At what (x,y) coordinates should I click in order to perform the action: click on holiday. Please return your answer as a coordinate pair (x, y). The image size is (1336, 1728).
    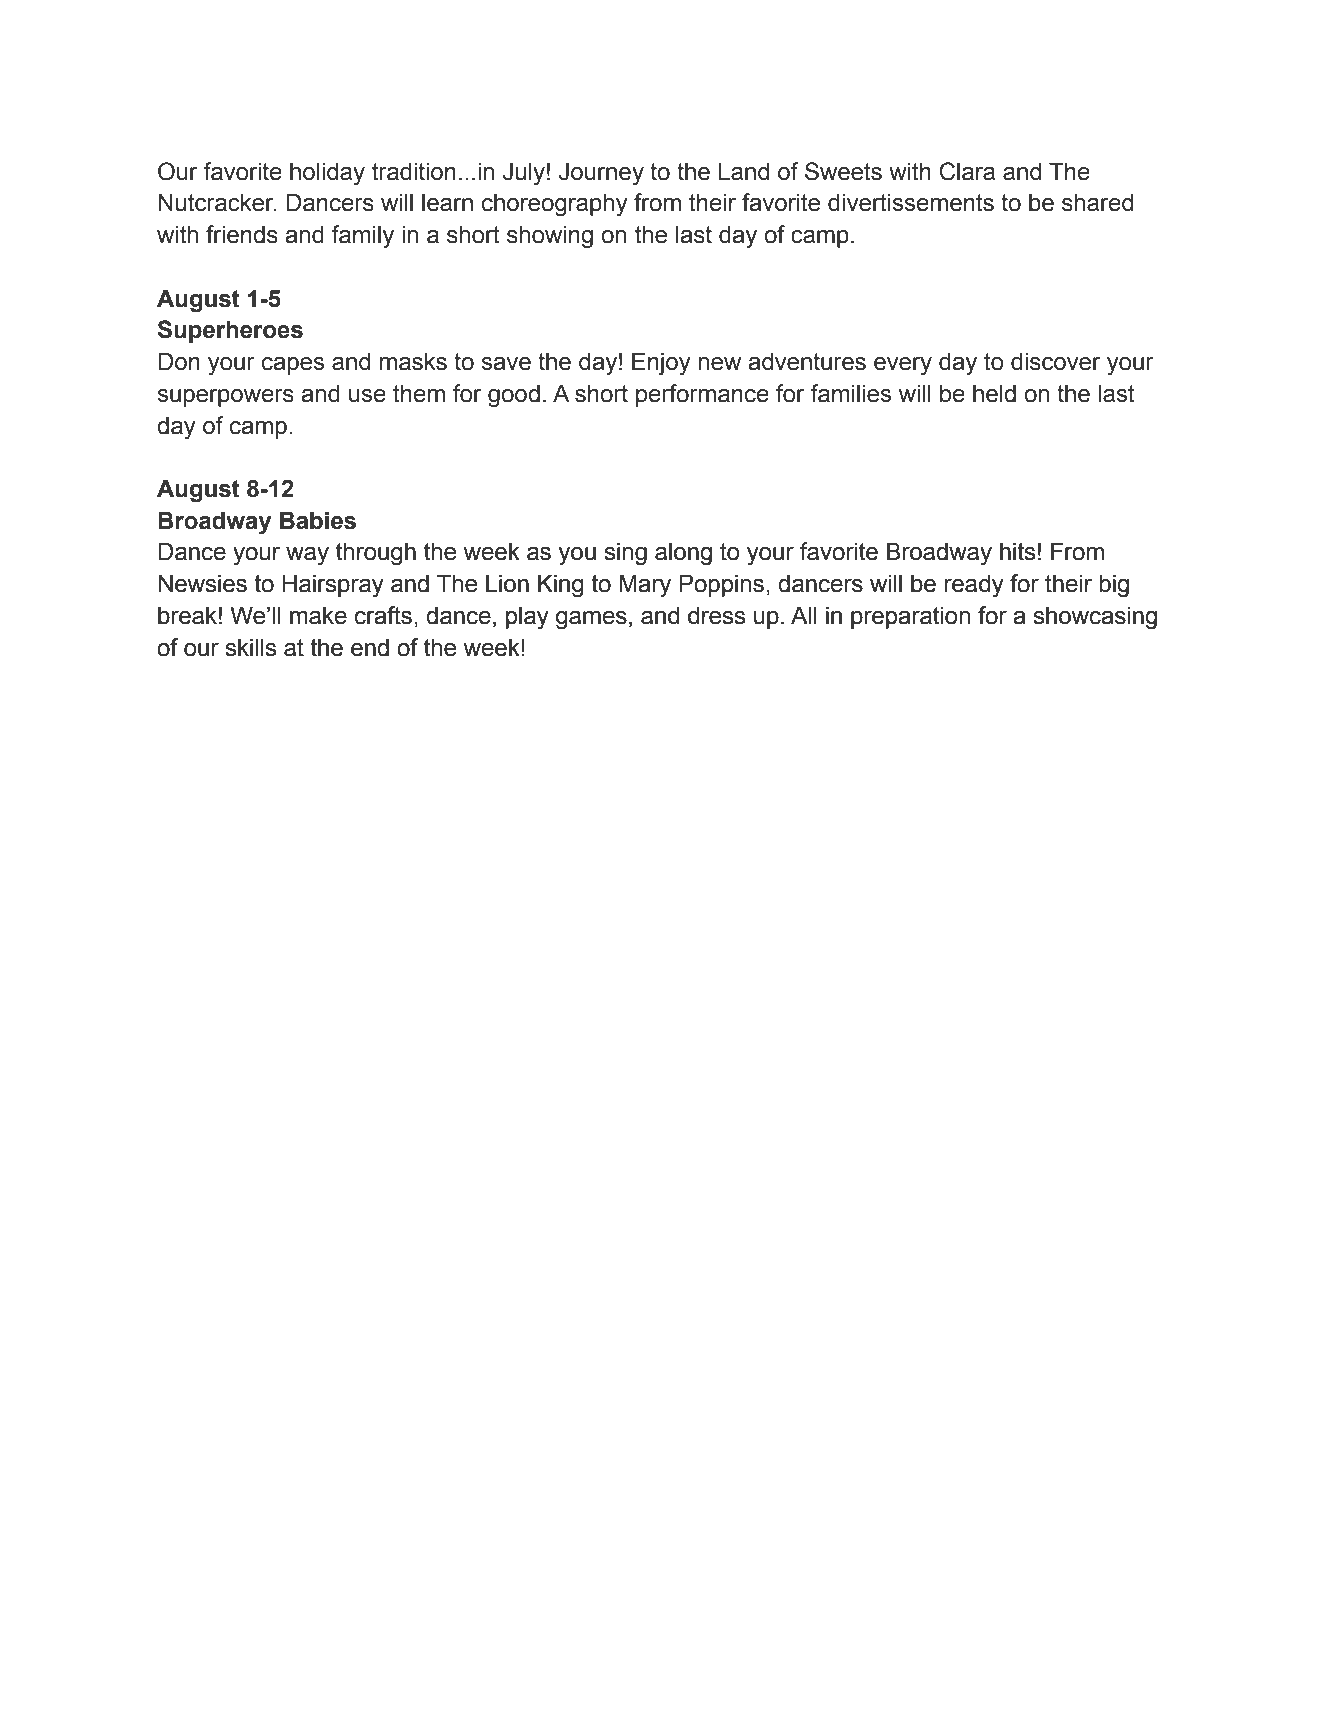
    Looking at the image, I should click on (327, 174).
